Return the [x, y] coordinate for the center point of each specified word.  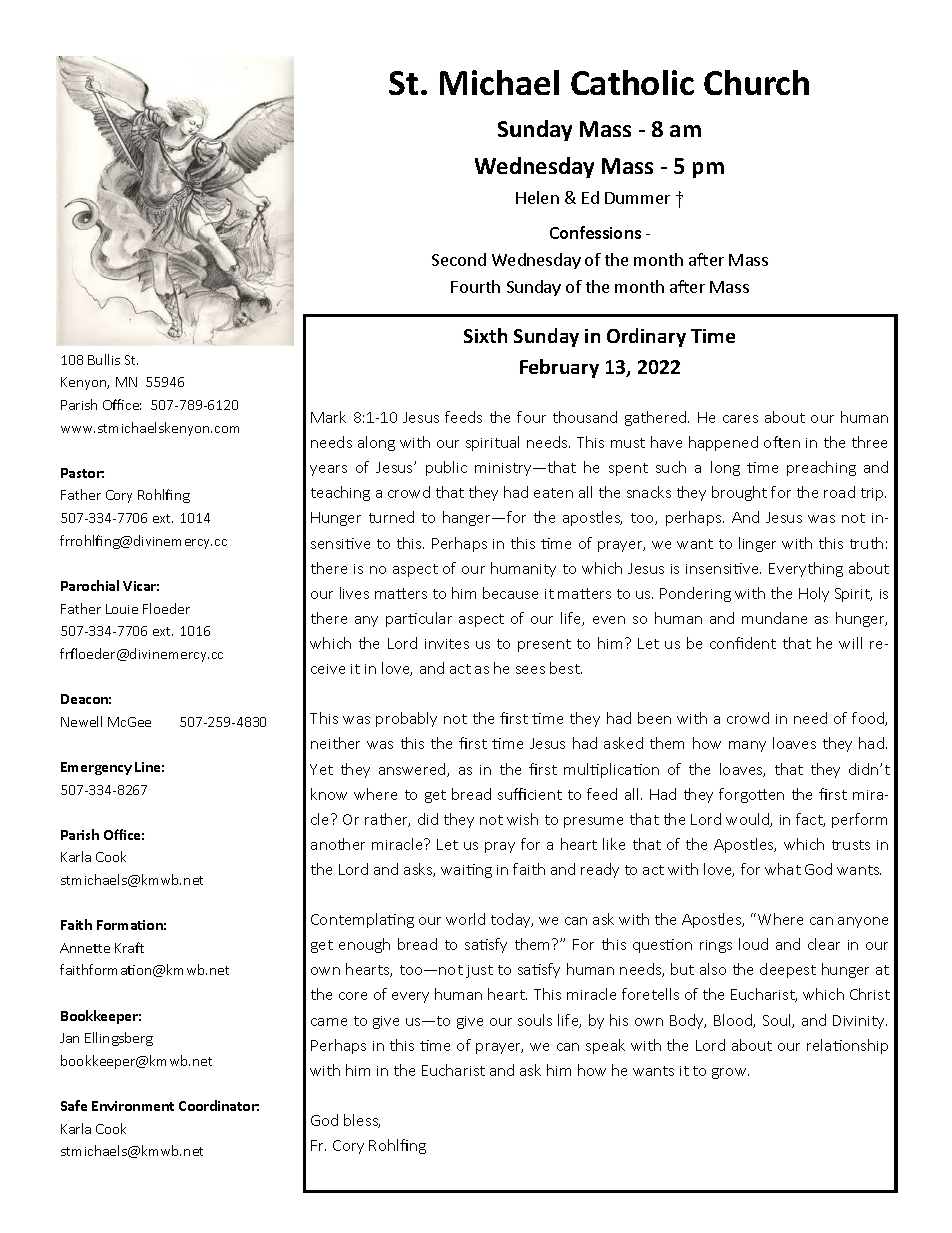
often [782, 442]
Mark [328, 417]
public [446, 468]
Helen [537, 197]
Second [459, 259]
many [747, 746]
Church [756, 82]
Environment [133, 1106]
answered [413, 770]
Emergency [96, 768]
